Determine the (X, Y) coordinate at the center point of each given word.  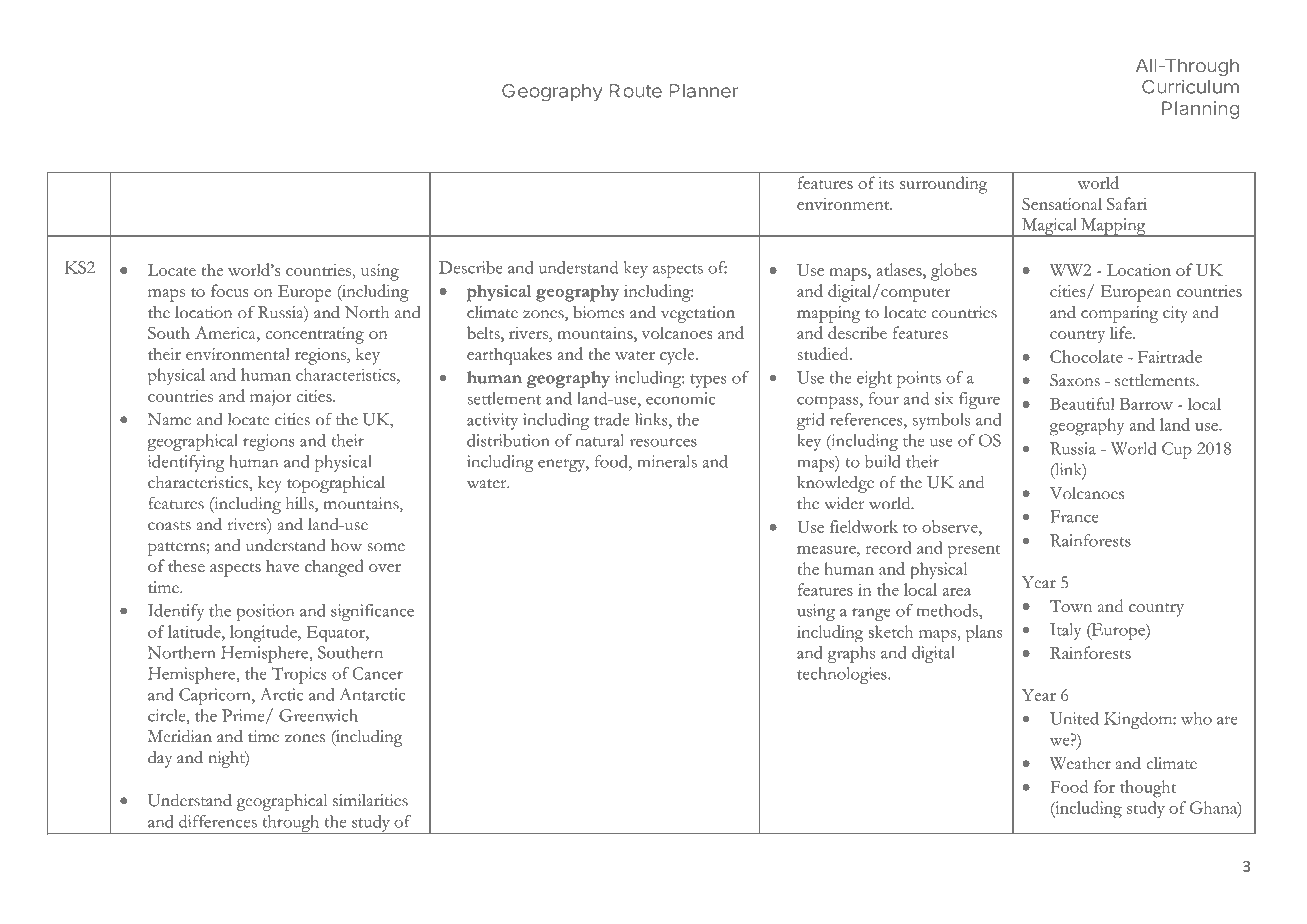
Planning (1201, 110)
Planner (703, 91)
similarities (370, 800)
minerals (667, 461)
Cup (1177, 450)
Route (635, 91)
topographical (336, 484)
